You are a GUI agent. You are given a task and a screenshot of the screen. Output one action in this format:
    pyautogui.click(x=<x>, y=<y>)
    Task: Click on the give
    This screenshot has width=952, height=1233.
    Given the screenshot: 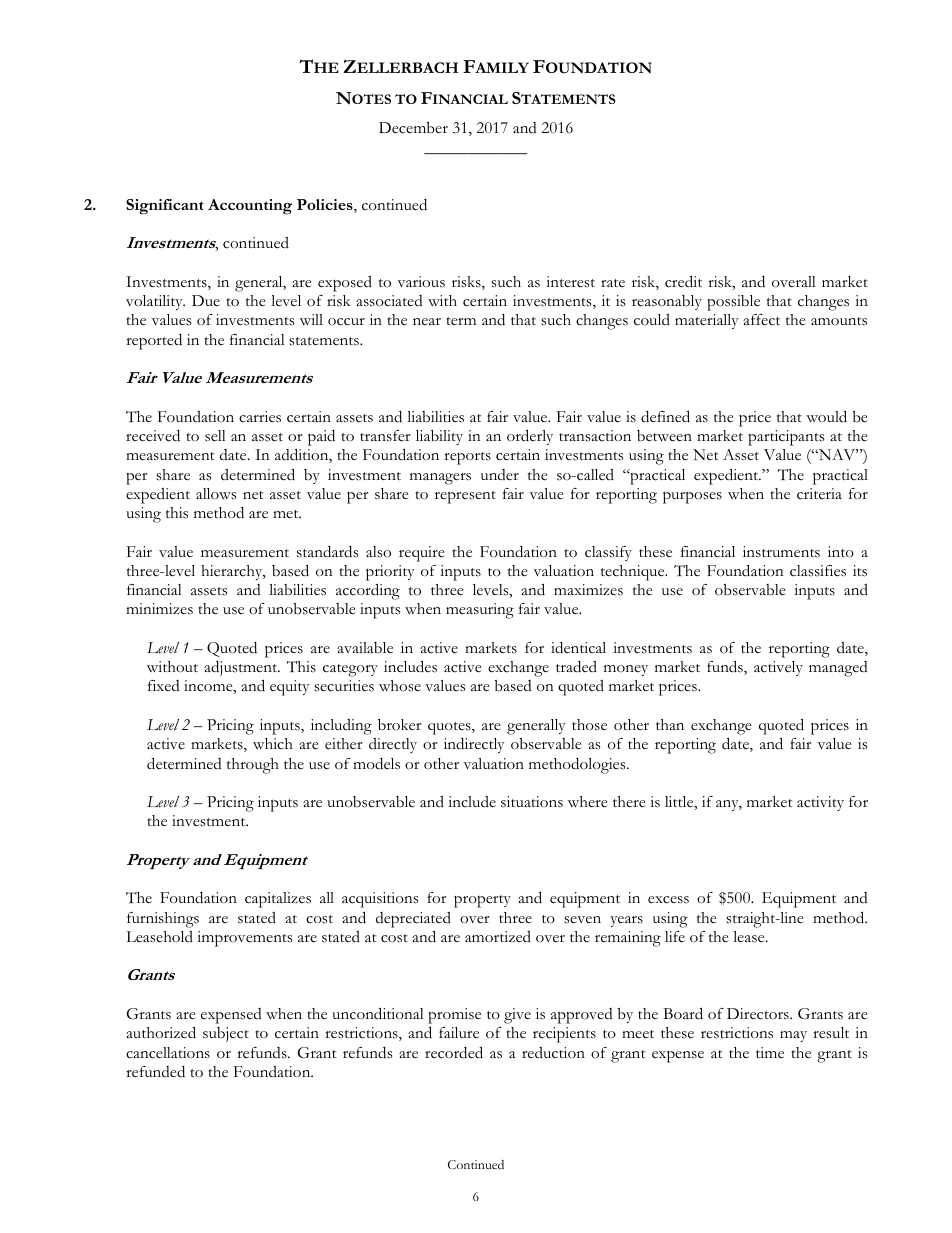 What is the action you would take?
    pyautogui.click(x=517, y=1016)
